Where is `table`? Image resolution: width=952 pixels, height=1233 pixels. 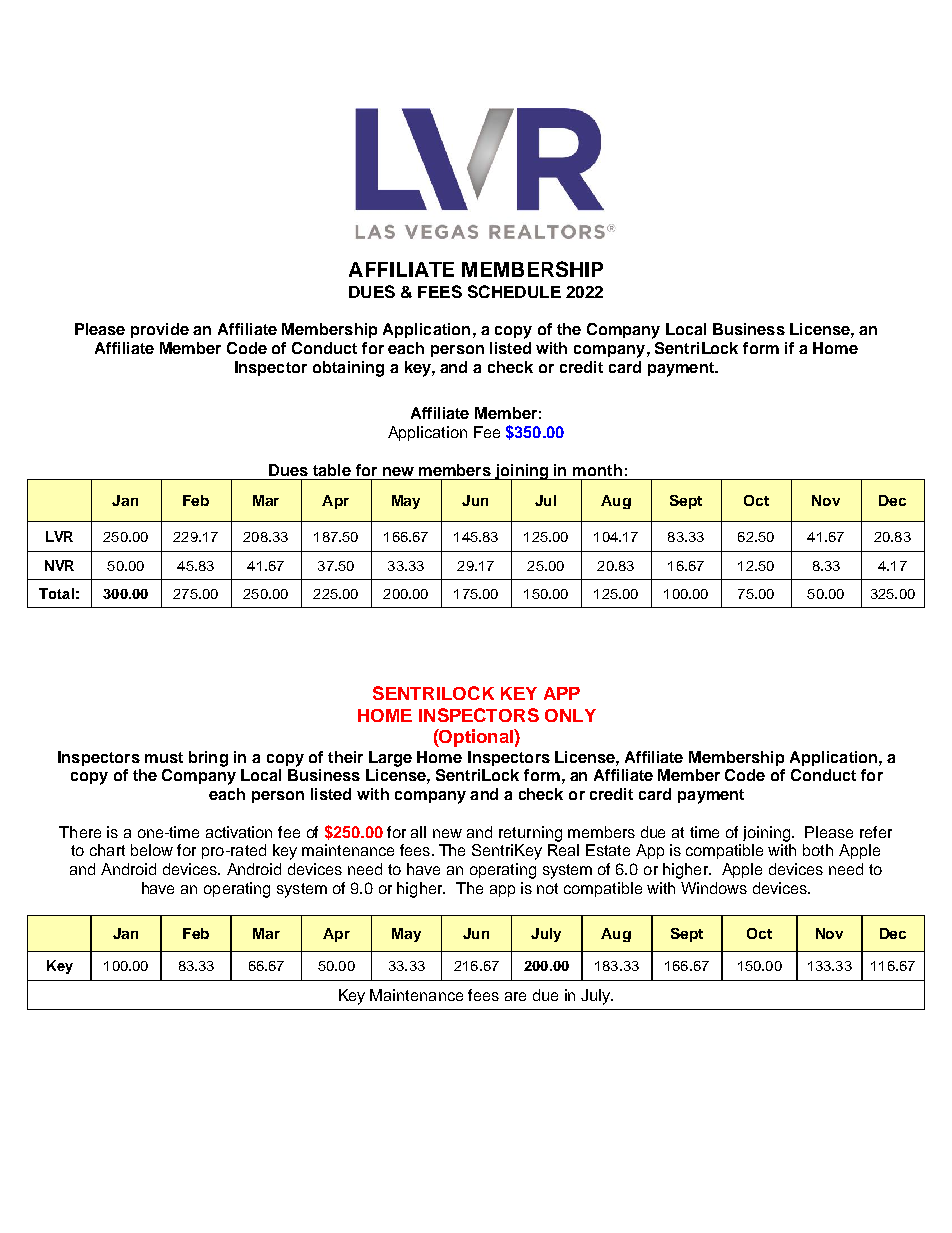 table is located at coordinates (332, 470).
